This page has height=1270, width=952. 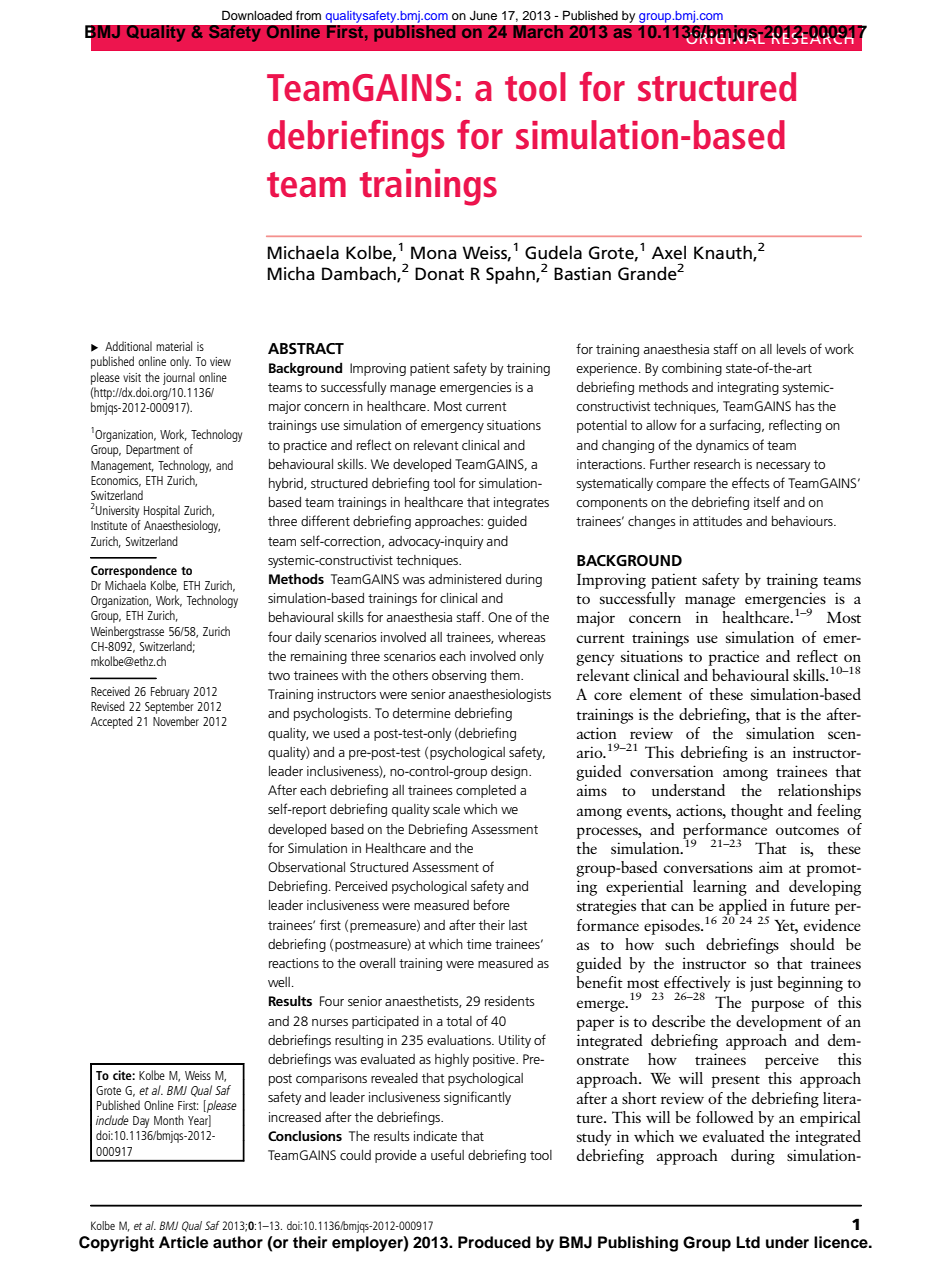 What do you see at coordinates (257, 15) in the page?
I see `Downloaded` at bounding box center [257, 15].
